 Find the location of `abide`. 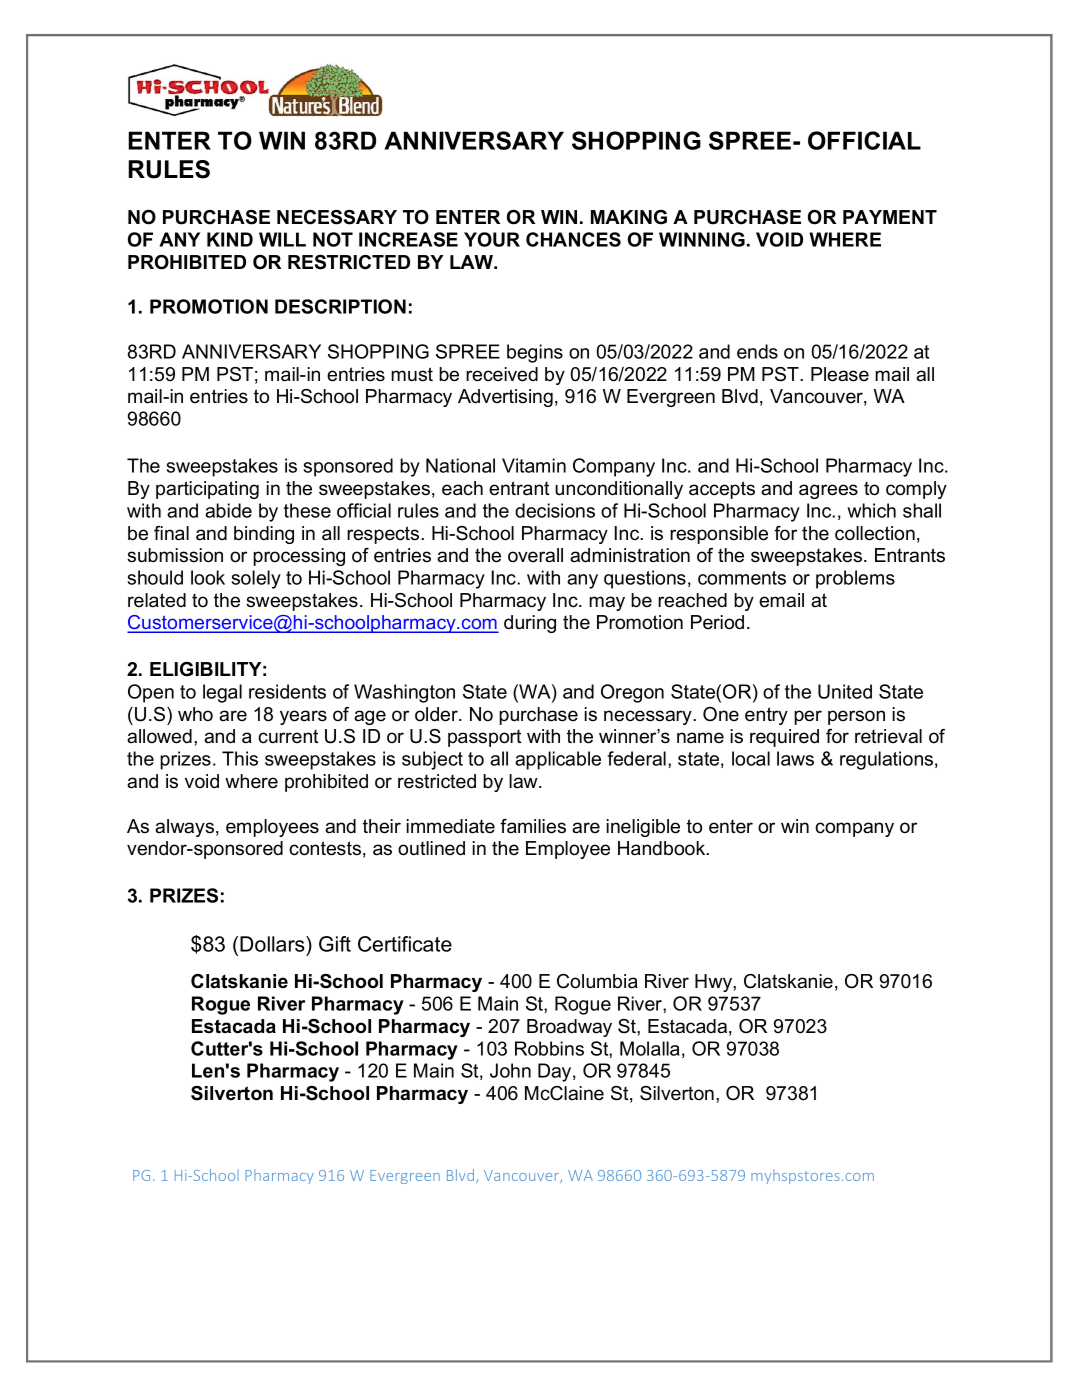

abide is located at coordinates (228, 510).
